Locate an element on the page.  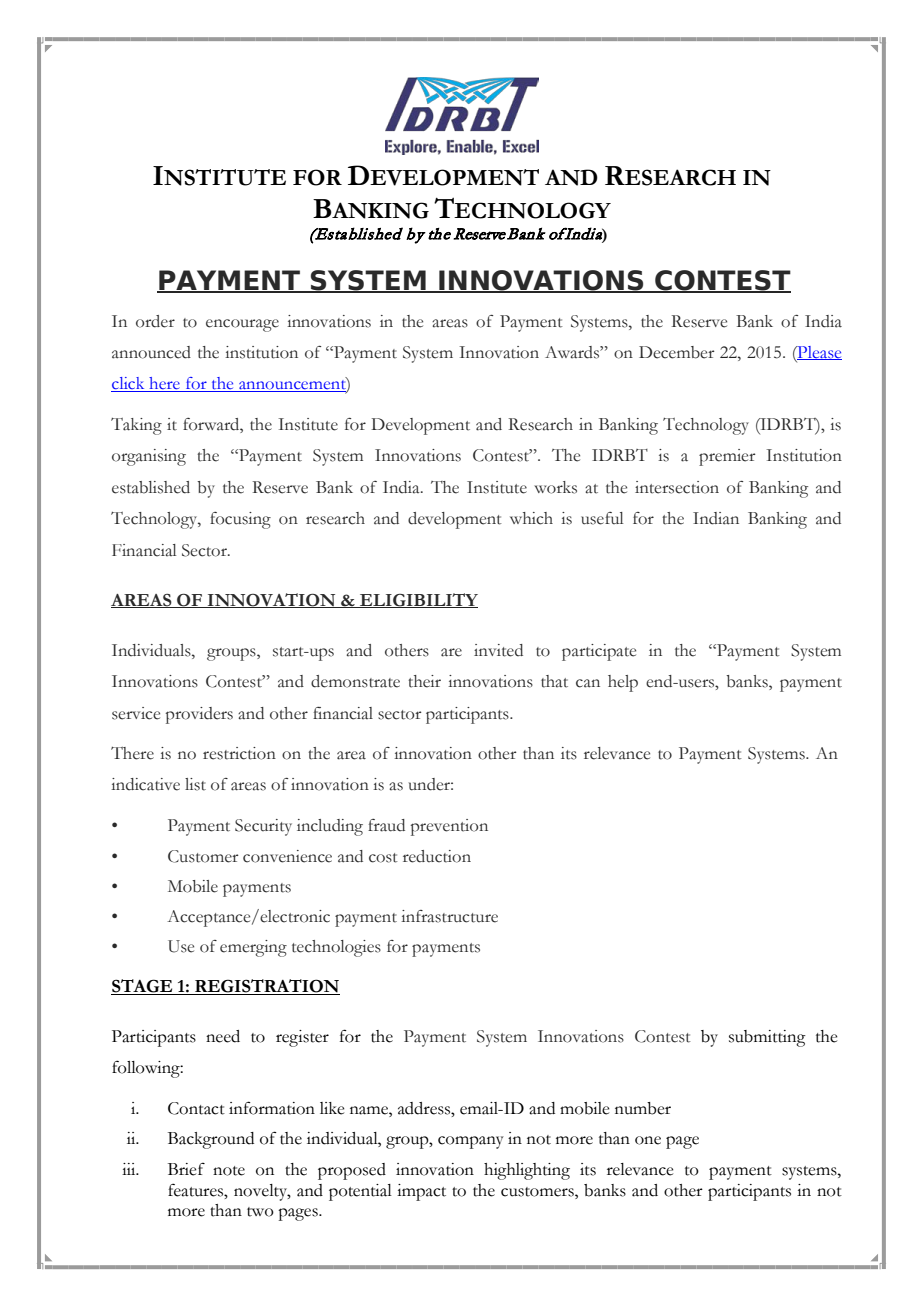
prevention is located at coordinates (449, 827).
